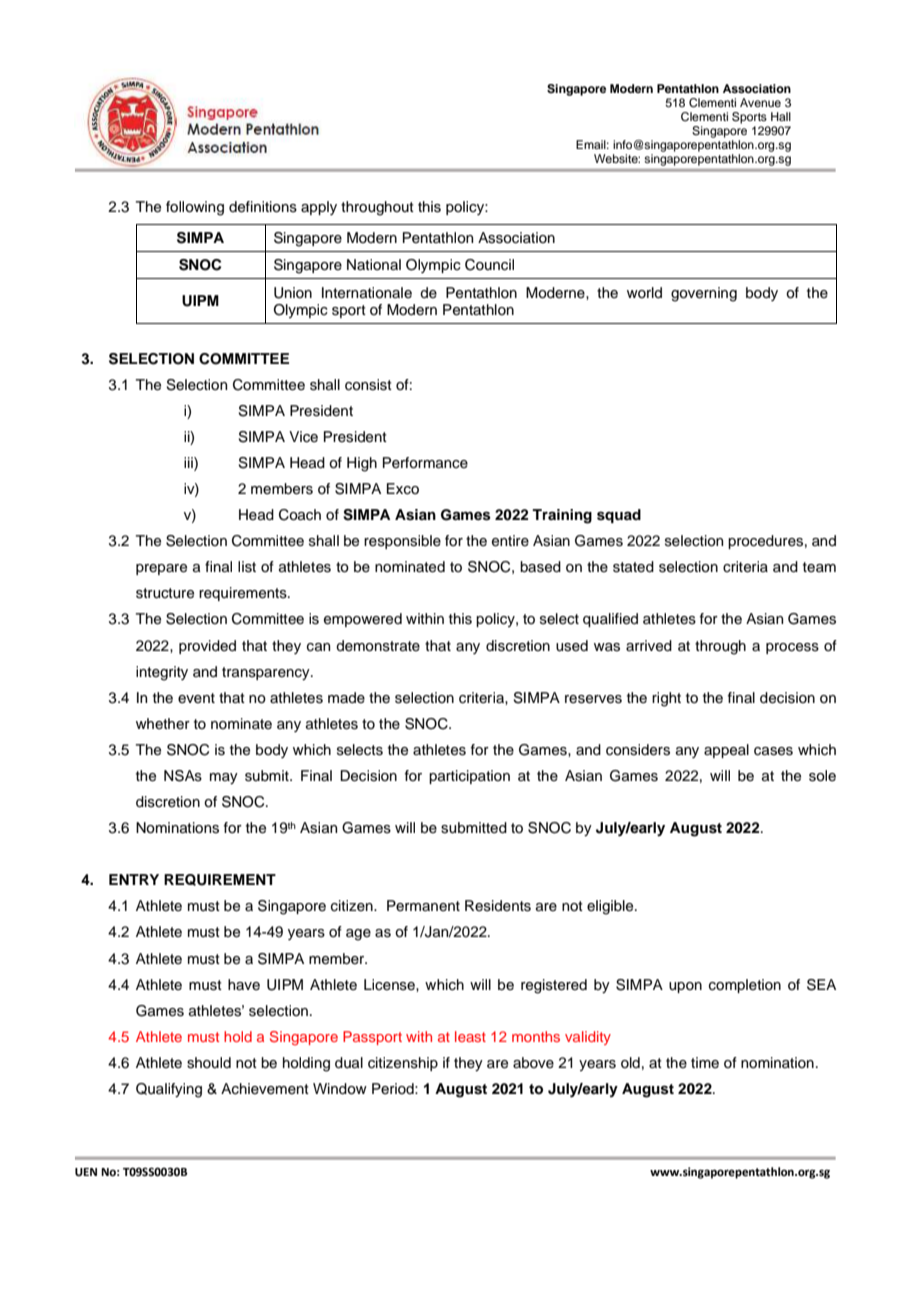 Image resolution: width=924 pixels, height=1308 pixels. Describe the element at coordinates (209, 1063) in the page. I see `should` at that location.
